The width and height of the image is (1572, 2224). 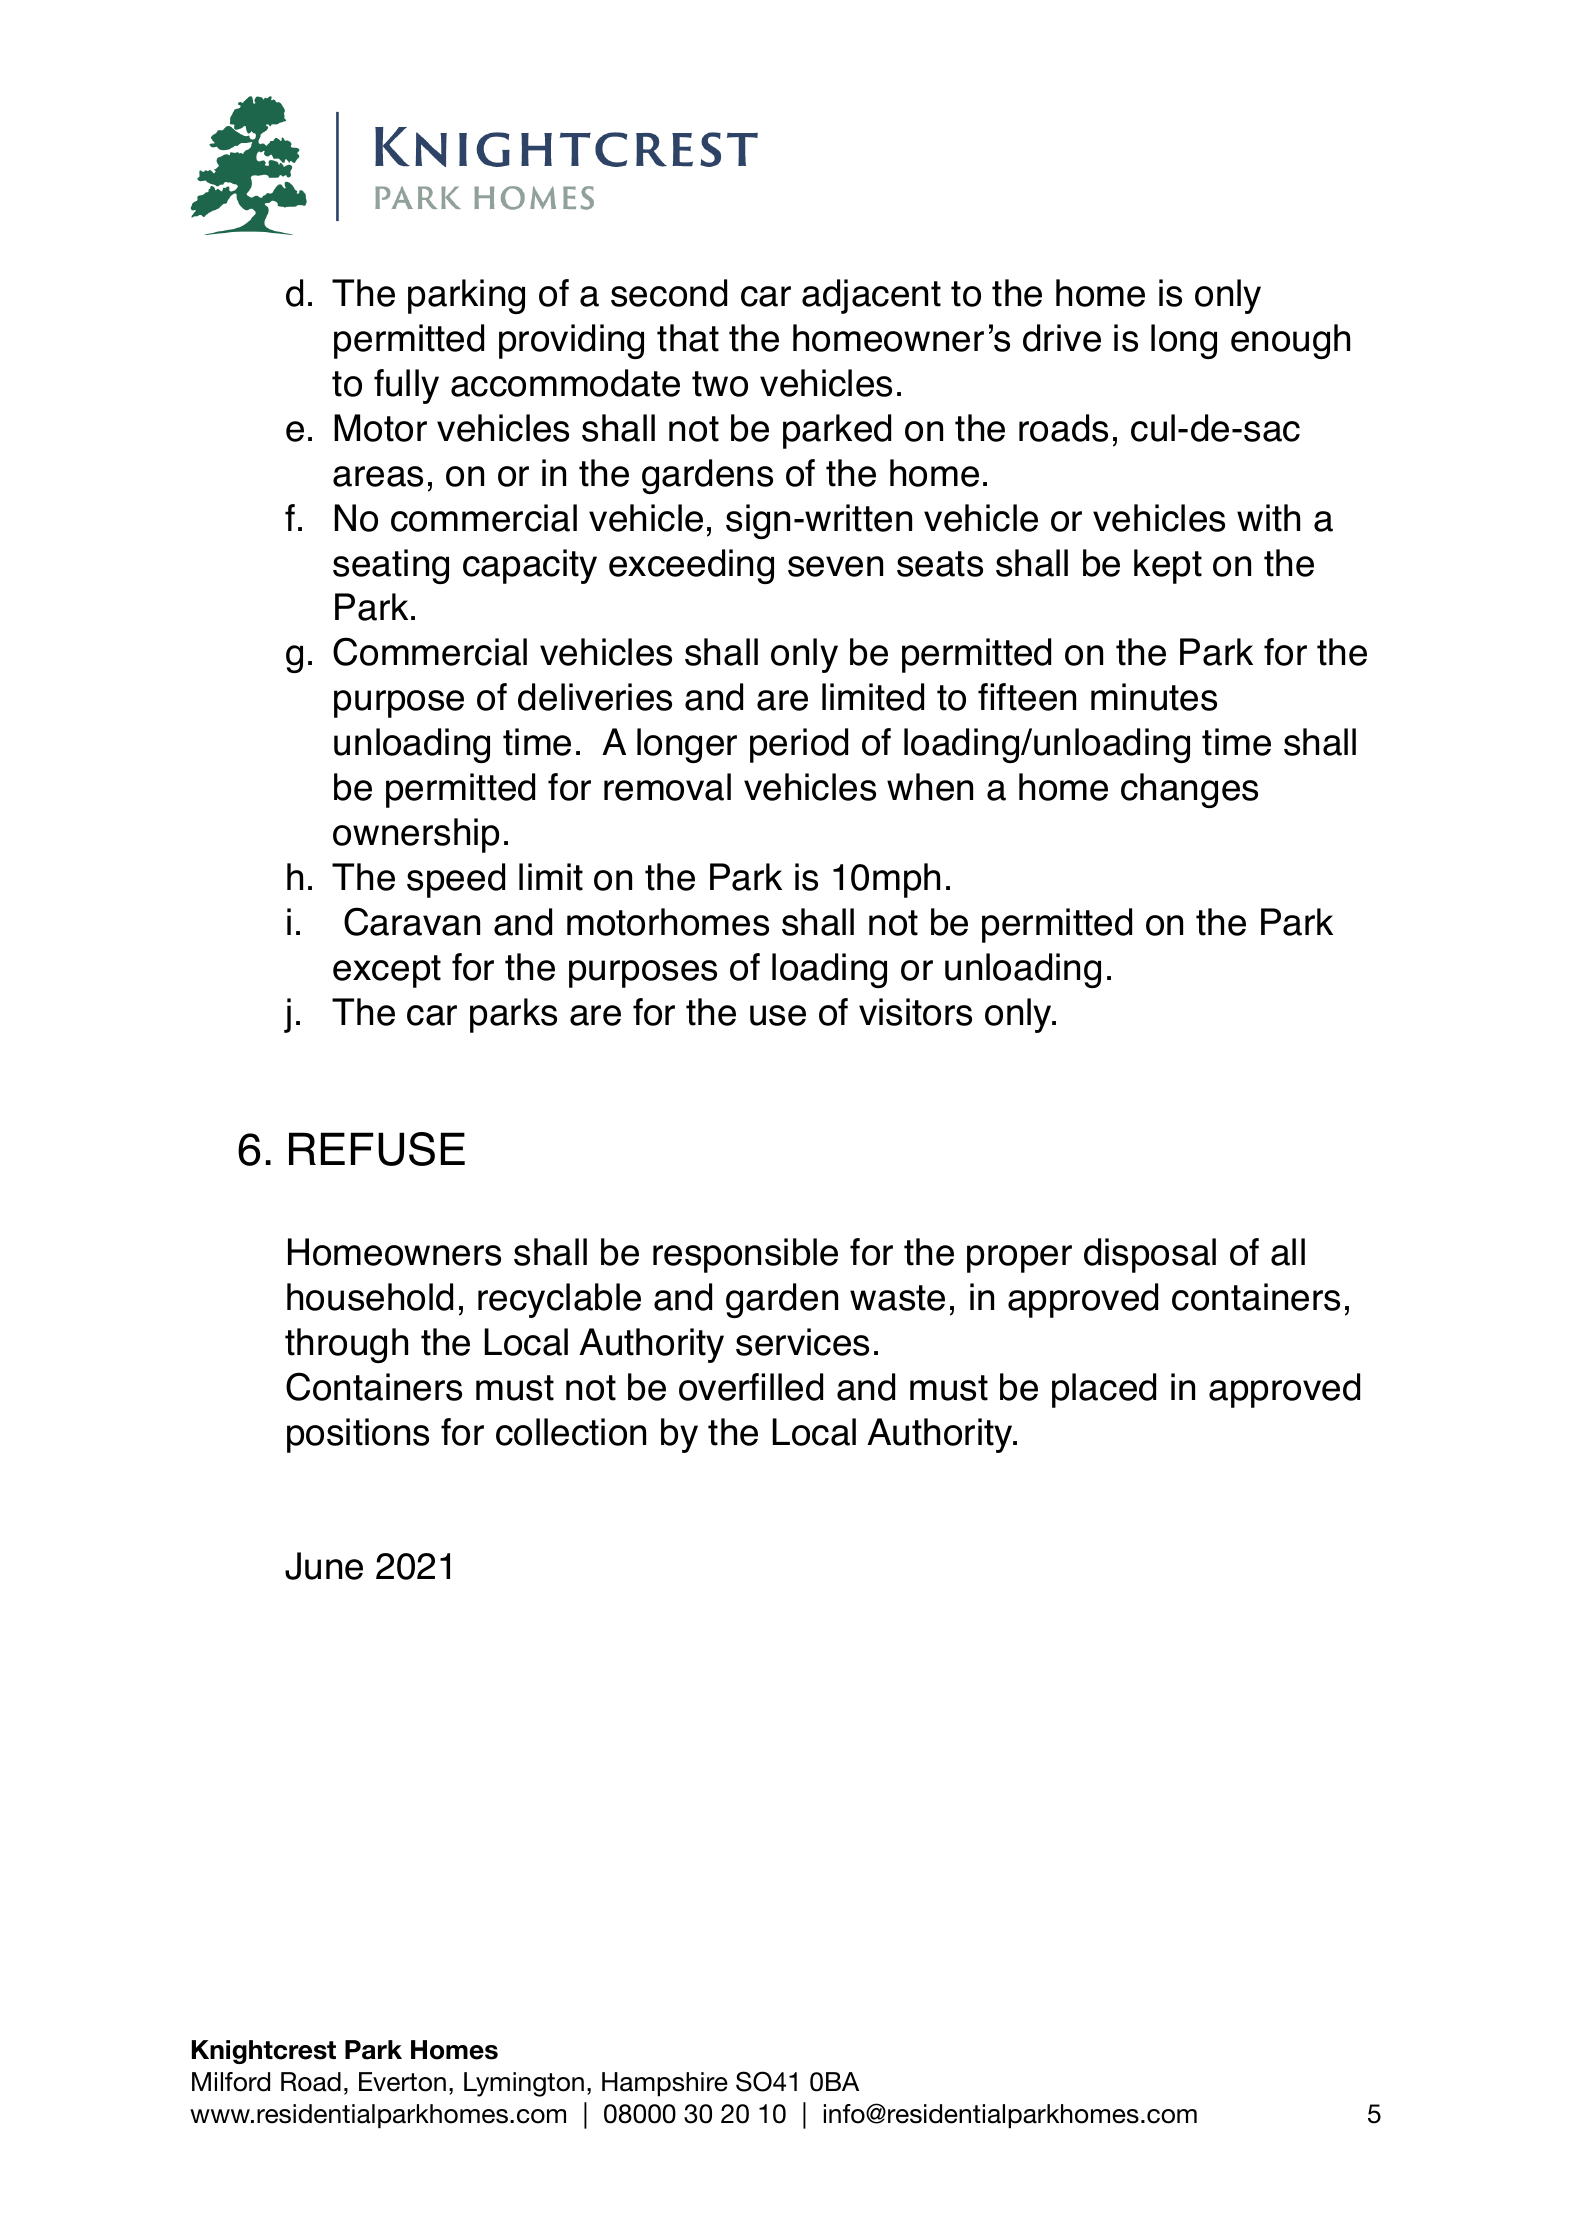 What do you see at coordinates (1104, 1390) in the image?
I see `placed` at bounding box center [1104, 1390].
